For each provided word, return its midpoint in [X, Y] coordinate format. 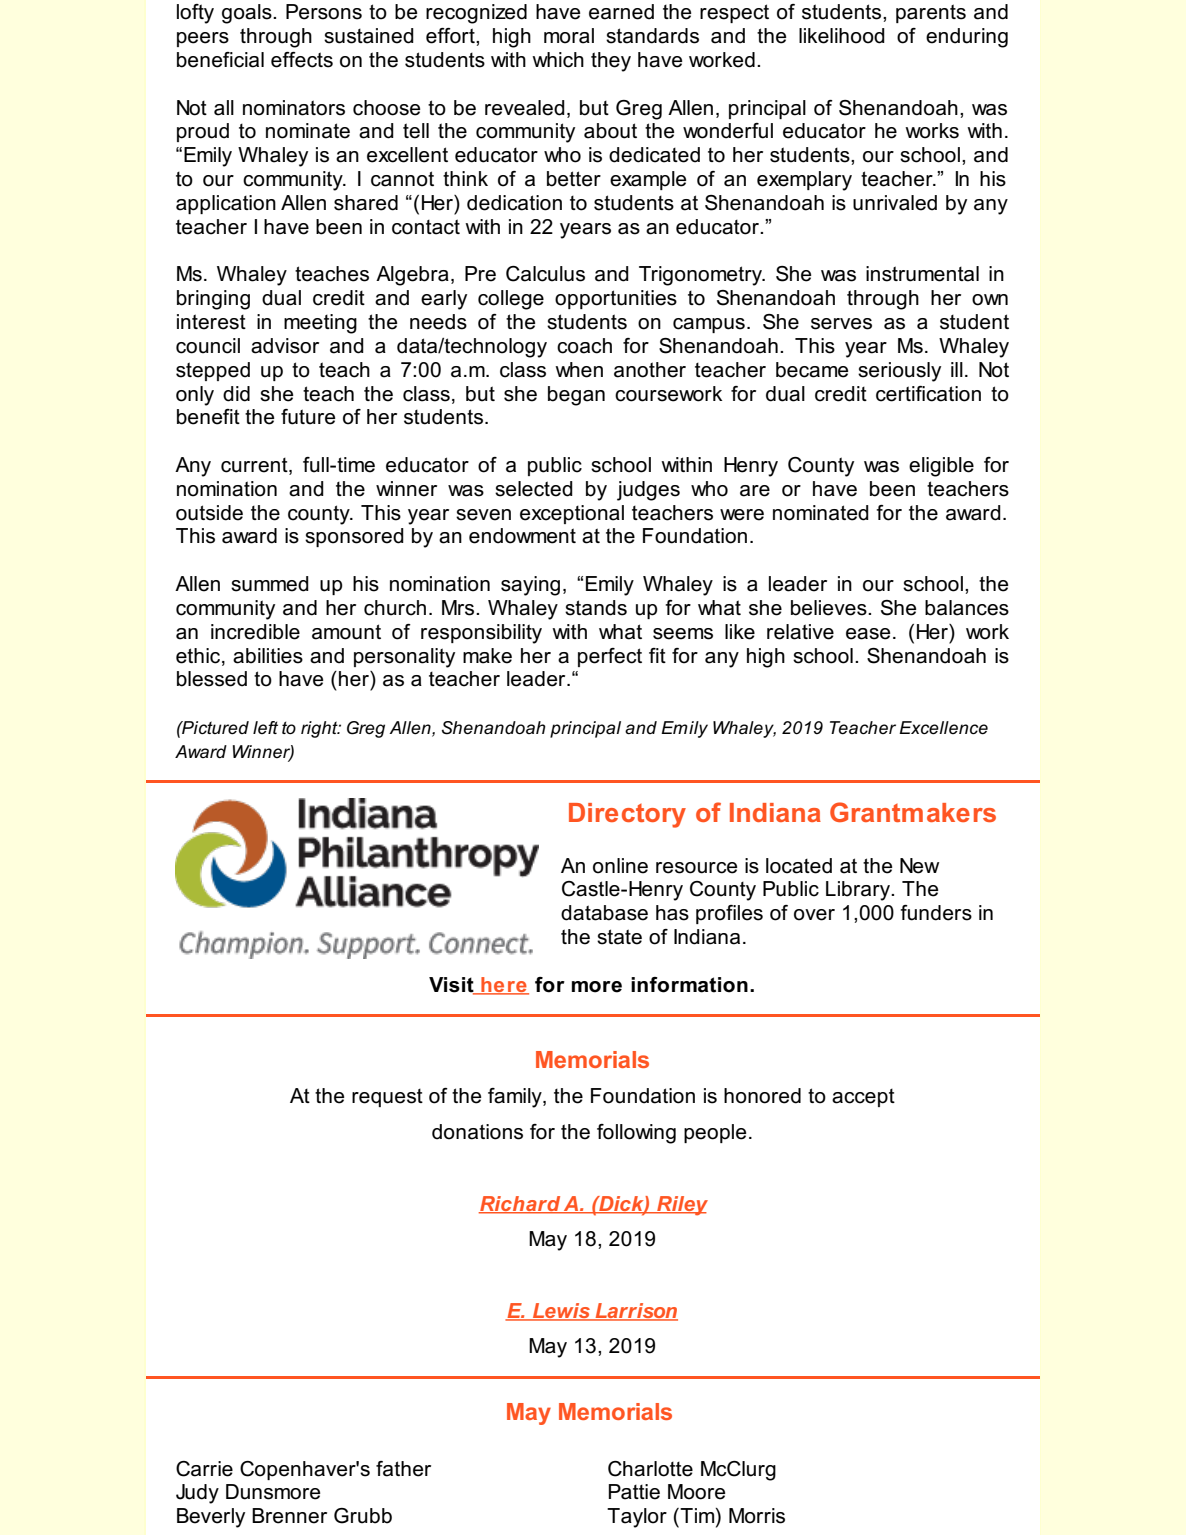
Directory [627, 815]
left [265, 727]
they [611, 62]
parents [931, 13]
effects [302, 60]
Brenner [289, 1516]
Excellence [943, 728]
